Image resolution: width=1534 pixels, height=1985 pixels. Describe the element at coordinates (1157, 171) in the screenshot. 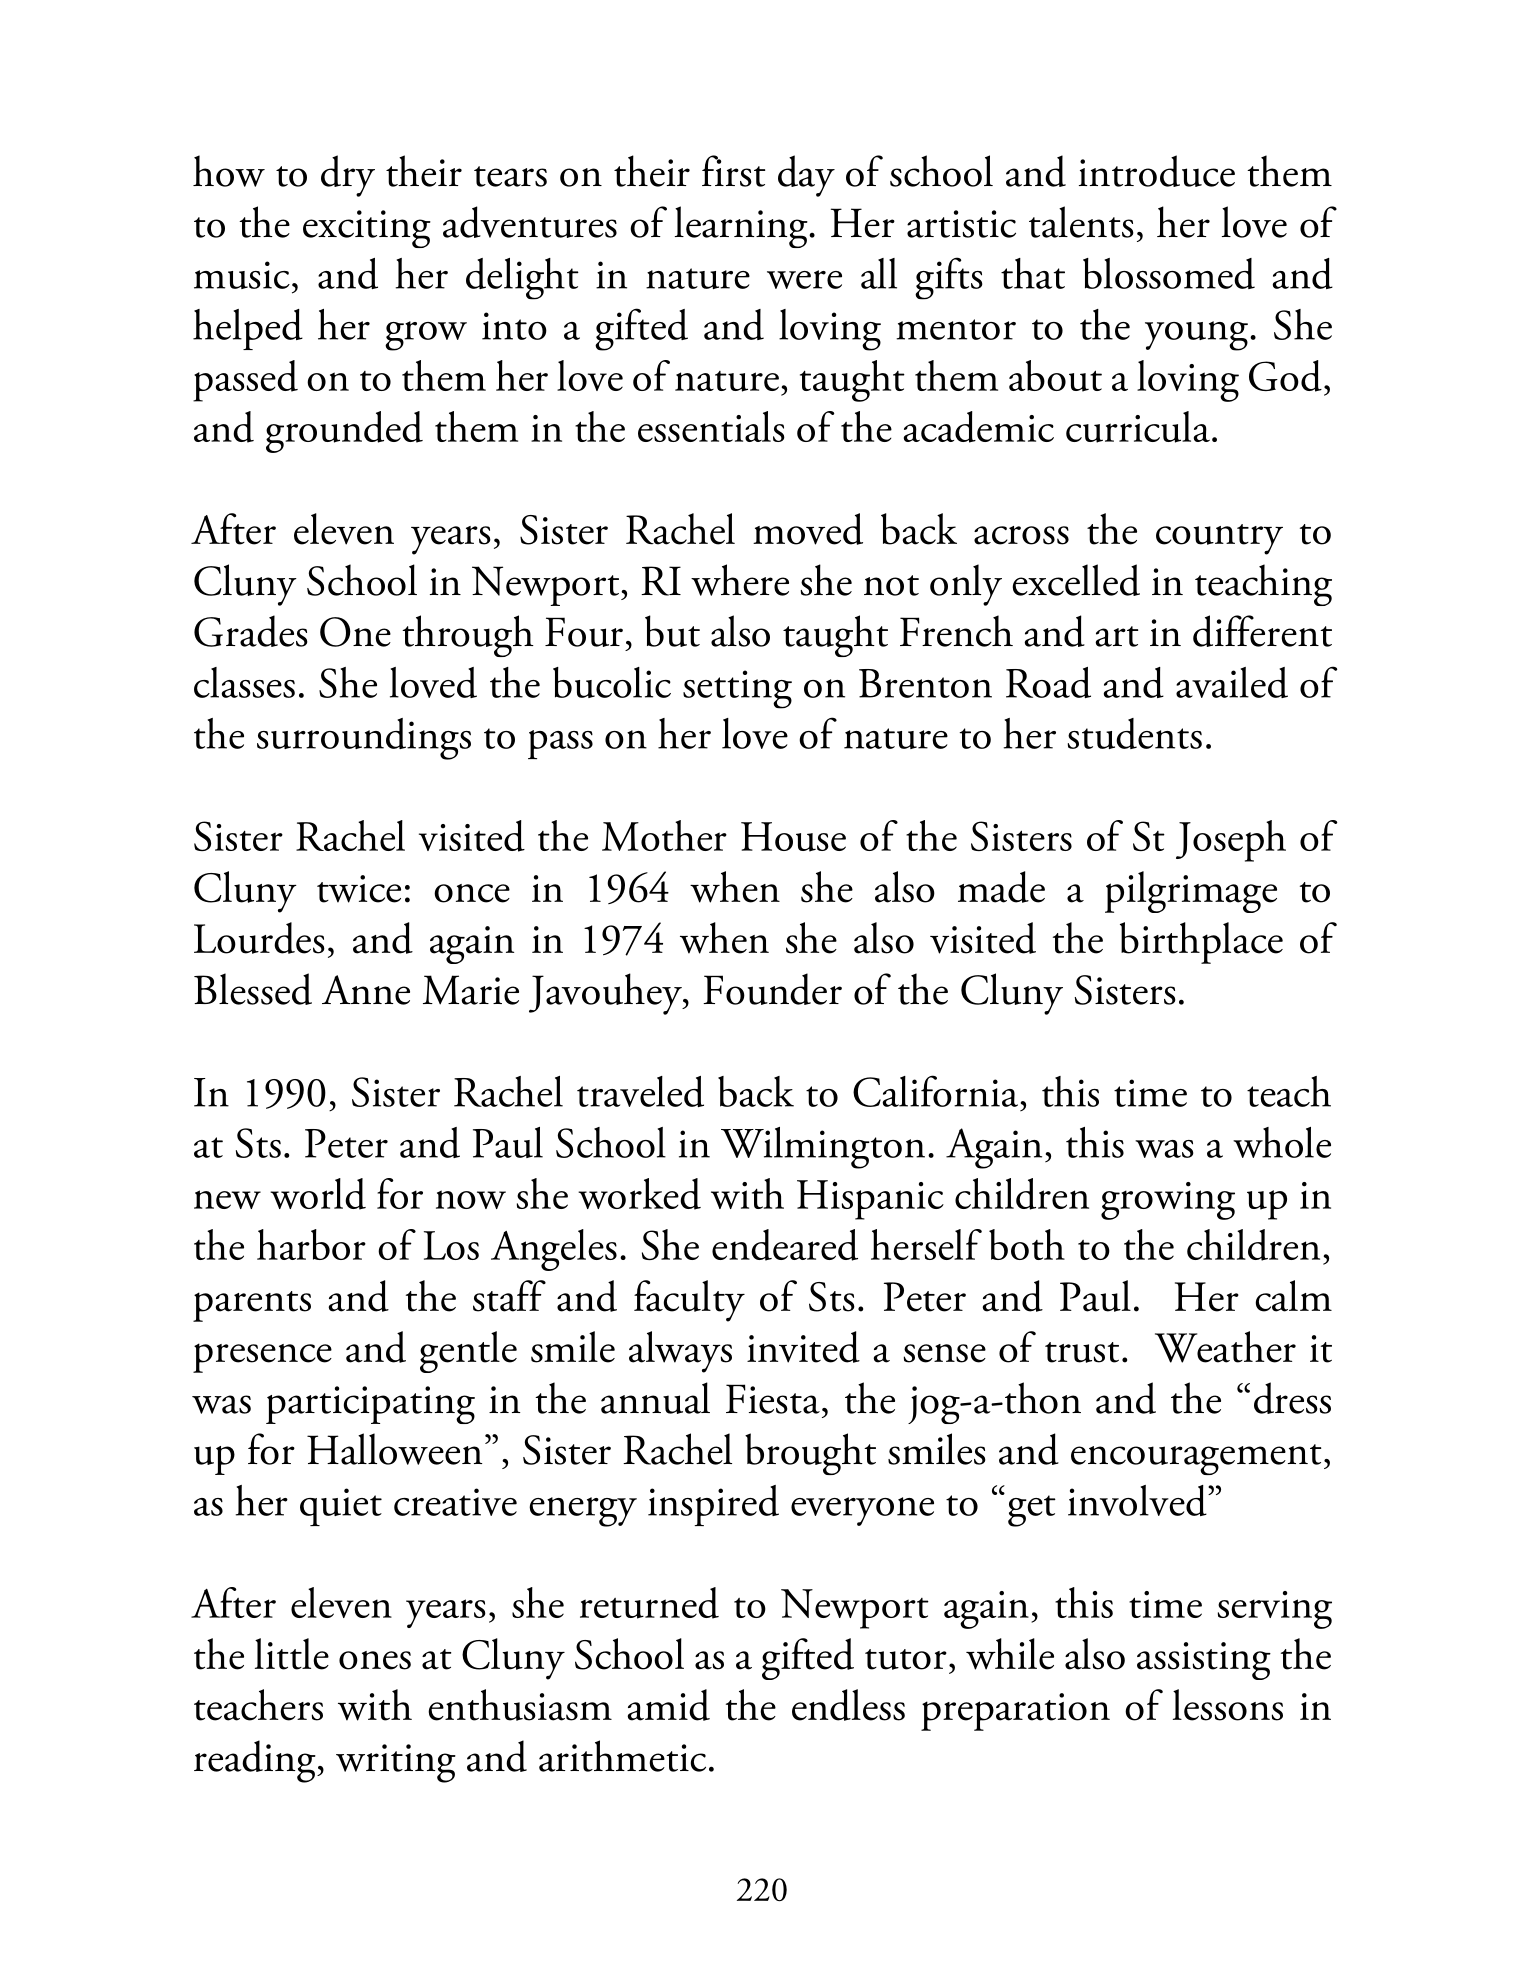

I see `introduce` at that location.
